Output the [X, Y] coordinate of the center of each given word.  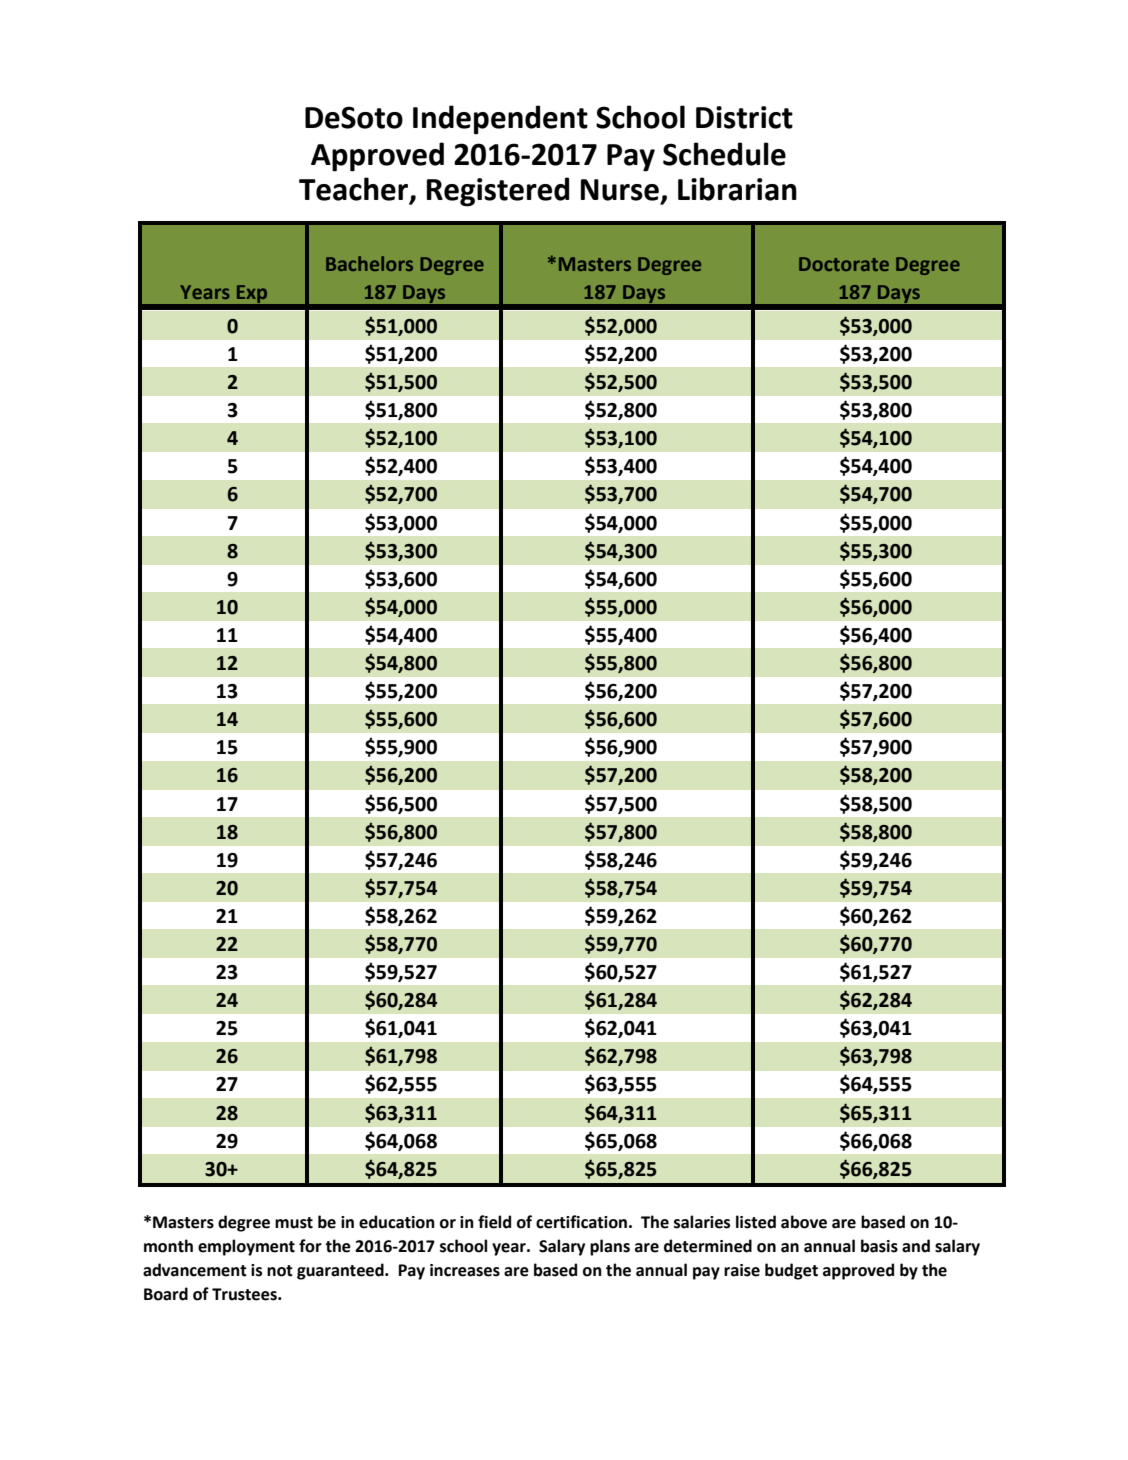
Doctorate [844, 264]
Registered [498, 192]
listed [756, 1222]
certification [581, 1222]
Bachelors [369, 263]
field [494, 1222]
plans [610, 1247]
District [744, 117]
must [294, 1223]
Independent [500, 120]
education [397, 1222]
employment [246, 1247]
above [804, 1222]
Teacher [355, 190]
